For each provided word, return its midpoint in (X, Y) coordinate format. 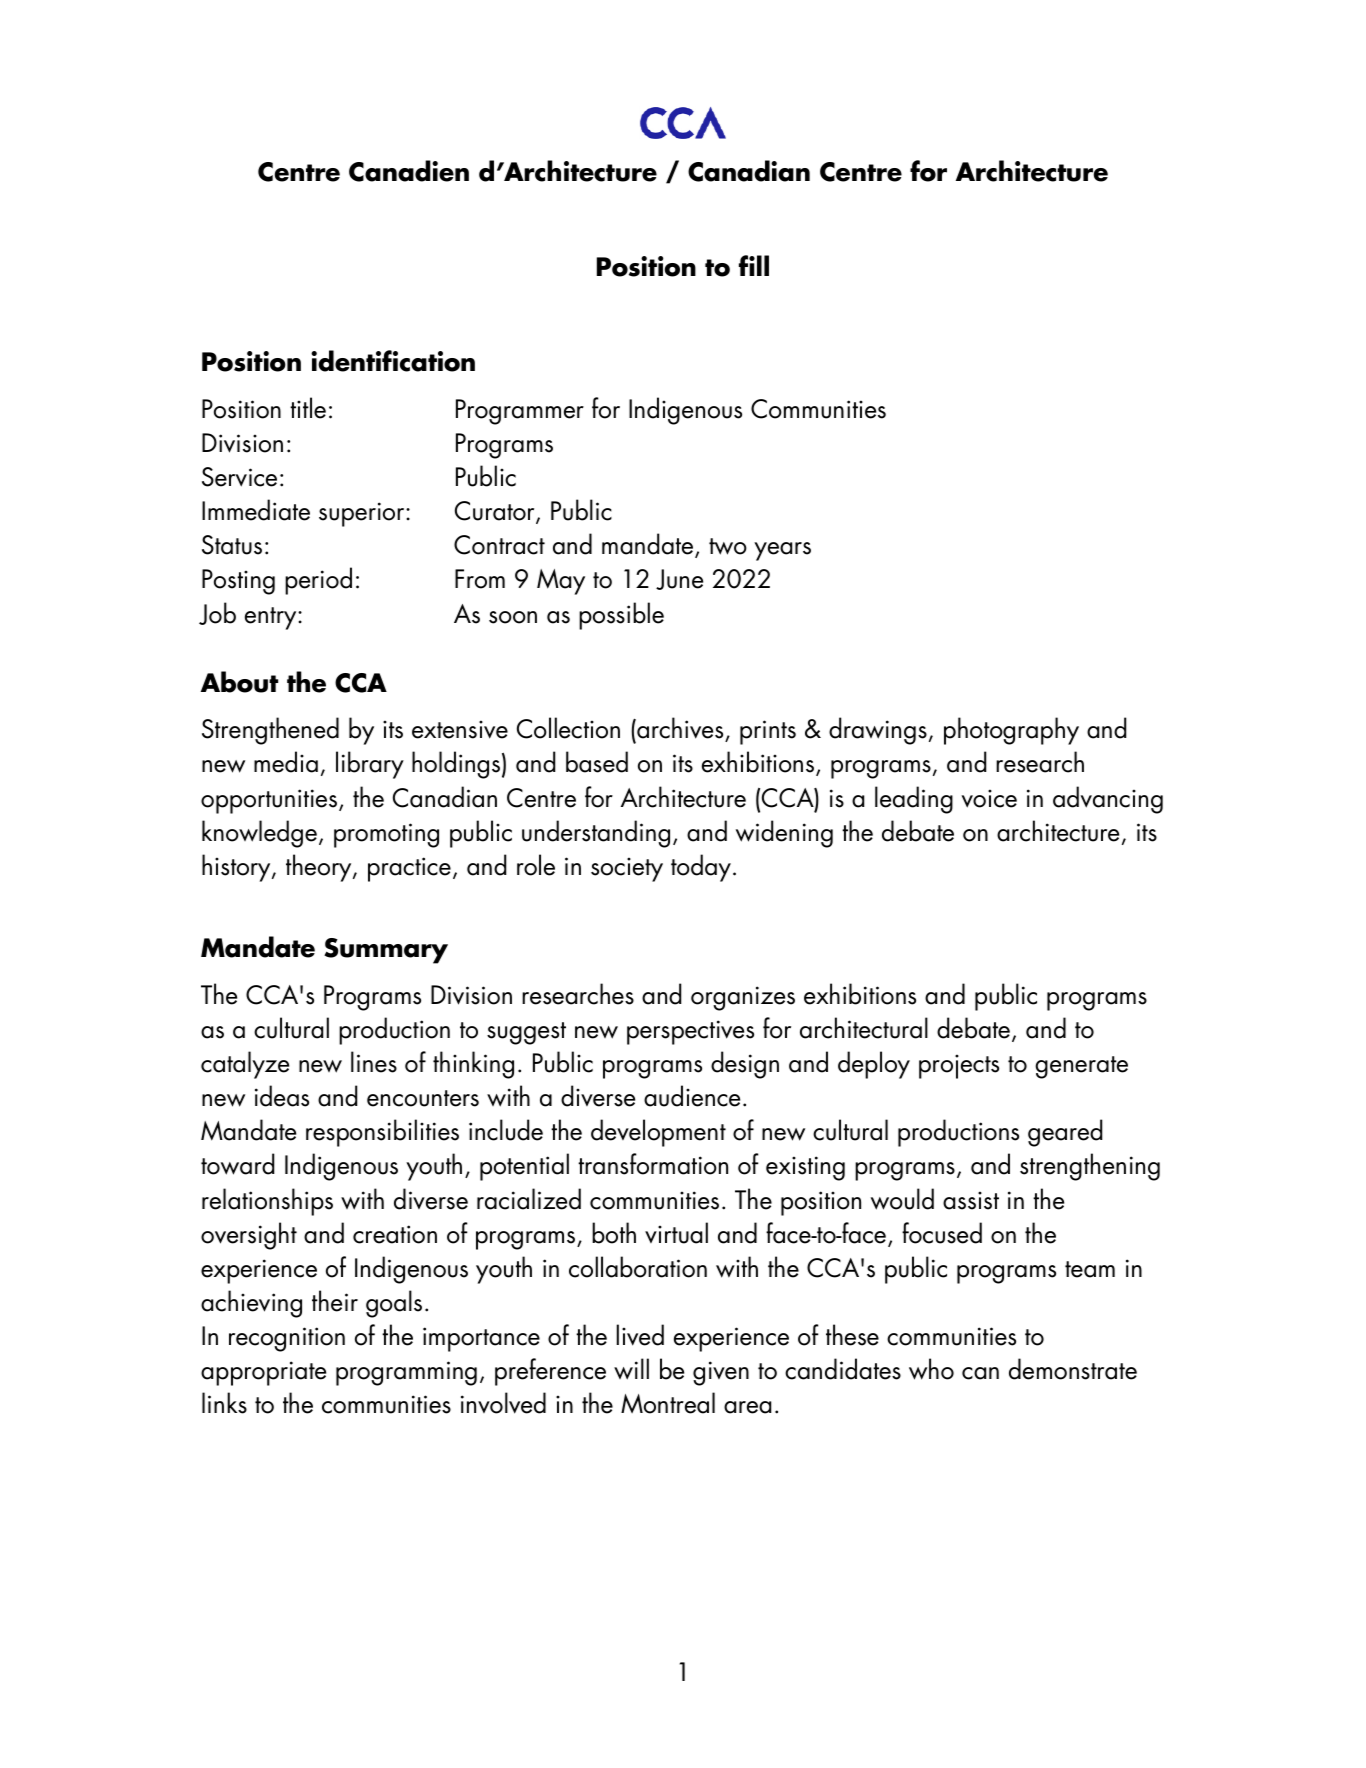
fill (754, 265)
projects (959, 1066)
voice (989, 798)
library (370, 765)
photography (1011, 731)
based (597, 762)
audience (692, 1096)
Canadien (409, 171)
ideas (282, 1096)
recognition (287, 1339)
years (782, 551)
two (728, 546)
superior (363, 514)
